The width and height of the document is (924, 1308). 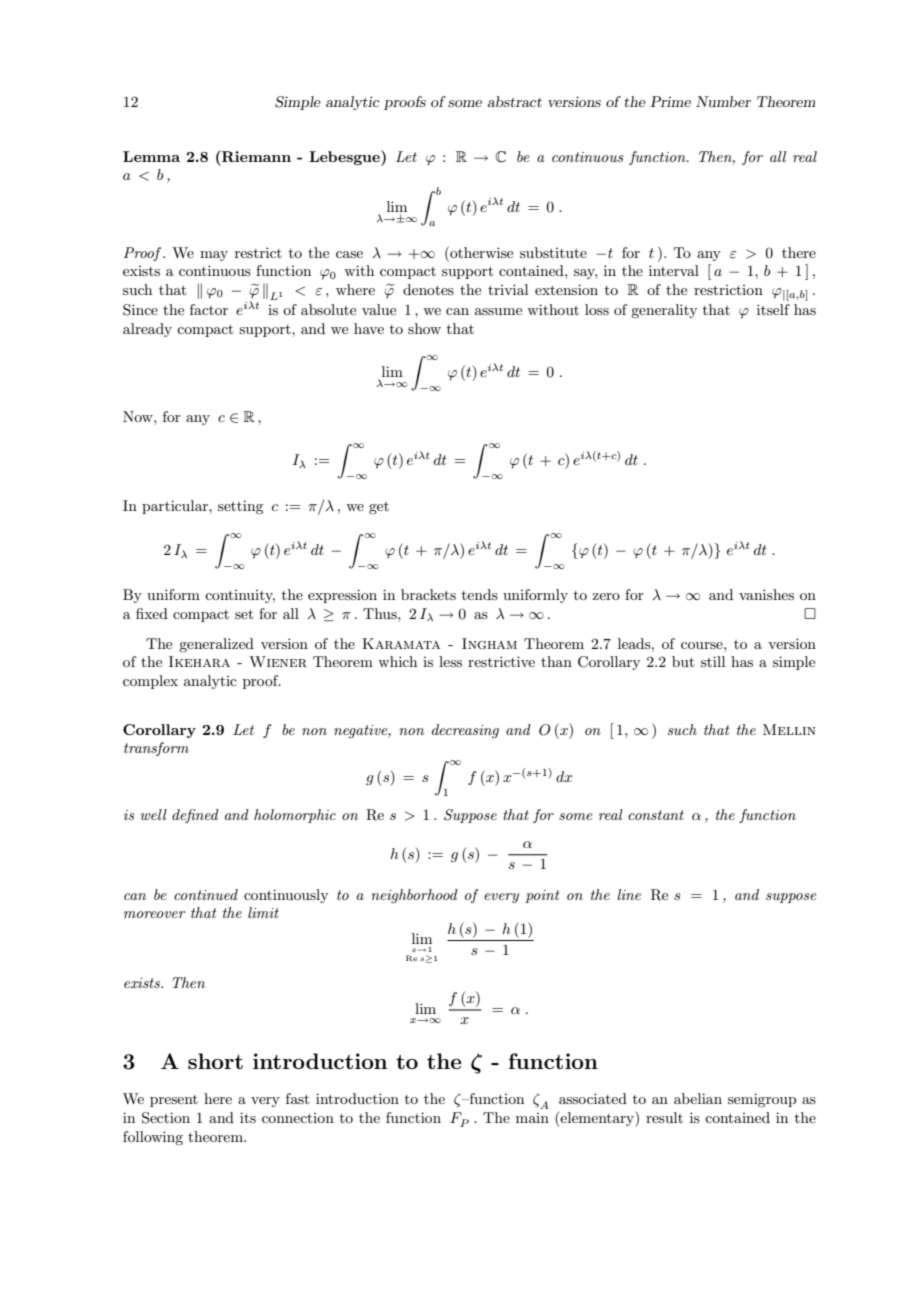 I want to click on Riemann, so click(x=255, y=156).
